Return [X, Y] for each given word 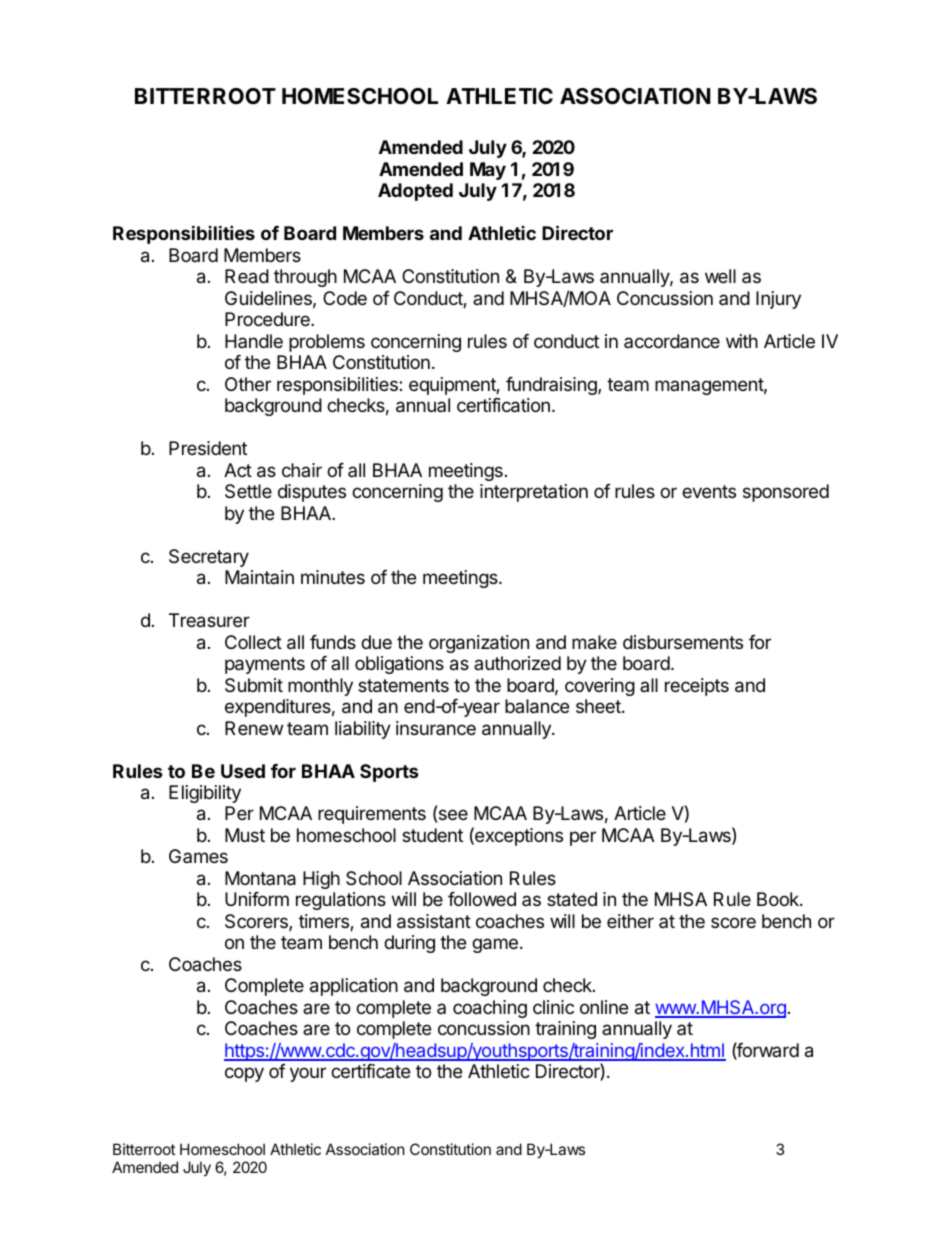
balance [537, 706]
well [720, 276]
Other [248, 384]
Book [779, 899]
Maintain [259, 577]
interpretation [534, 493]
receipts [697, 687]
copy [244, 1074]
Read [247, 276]
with [742, 341]
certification [503, 405]
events [709, 491]
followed [482, 899]
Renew [254, 728]
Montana [260, 878]
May [488, 171]
